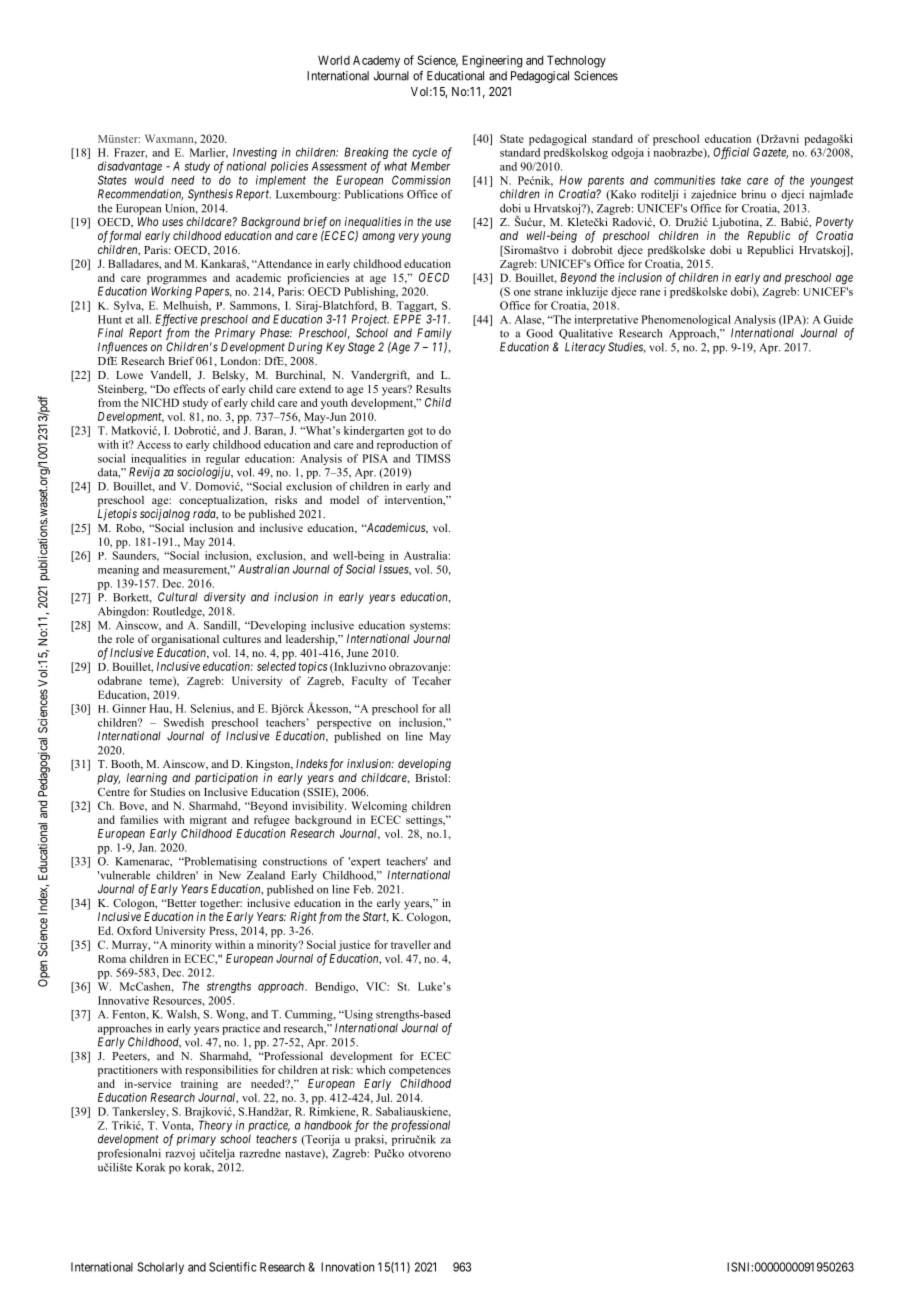 The height and width of the document is (1308, 924). Describe the element at coordinates (838, 319) in the document. I see `Guide` at that location.
